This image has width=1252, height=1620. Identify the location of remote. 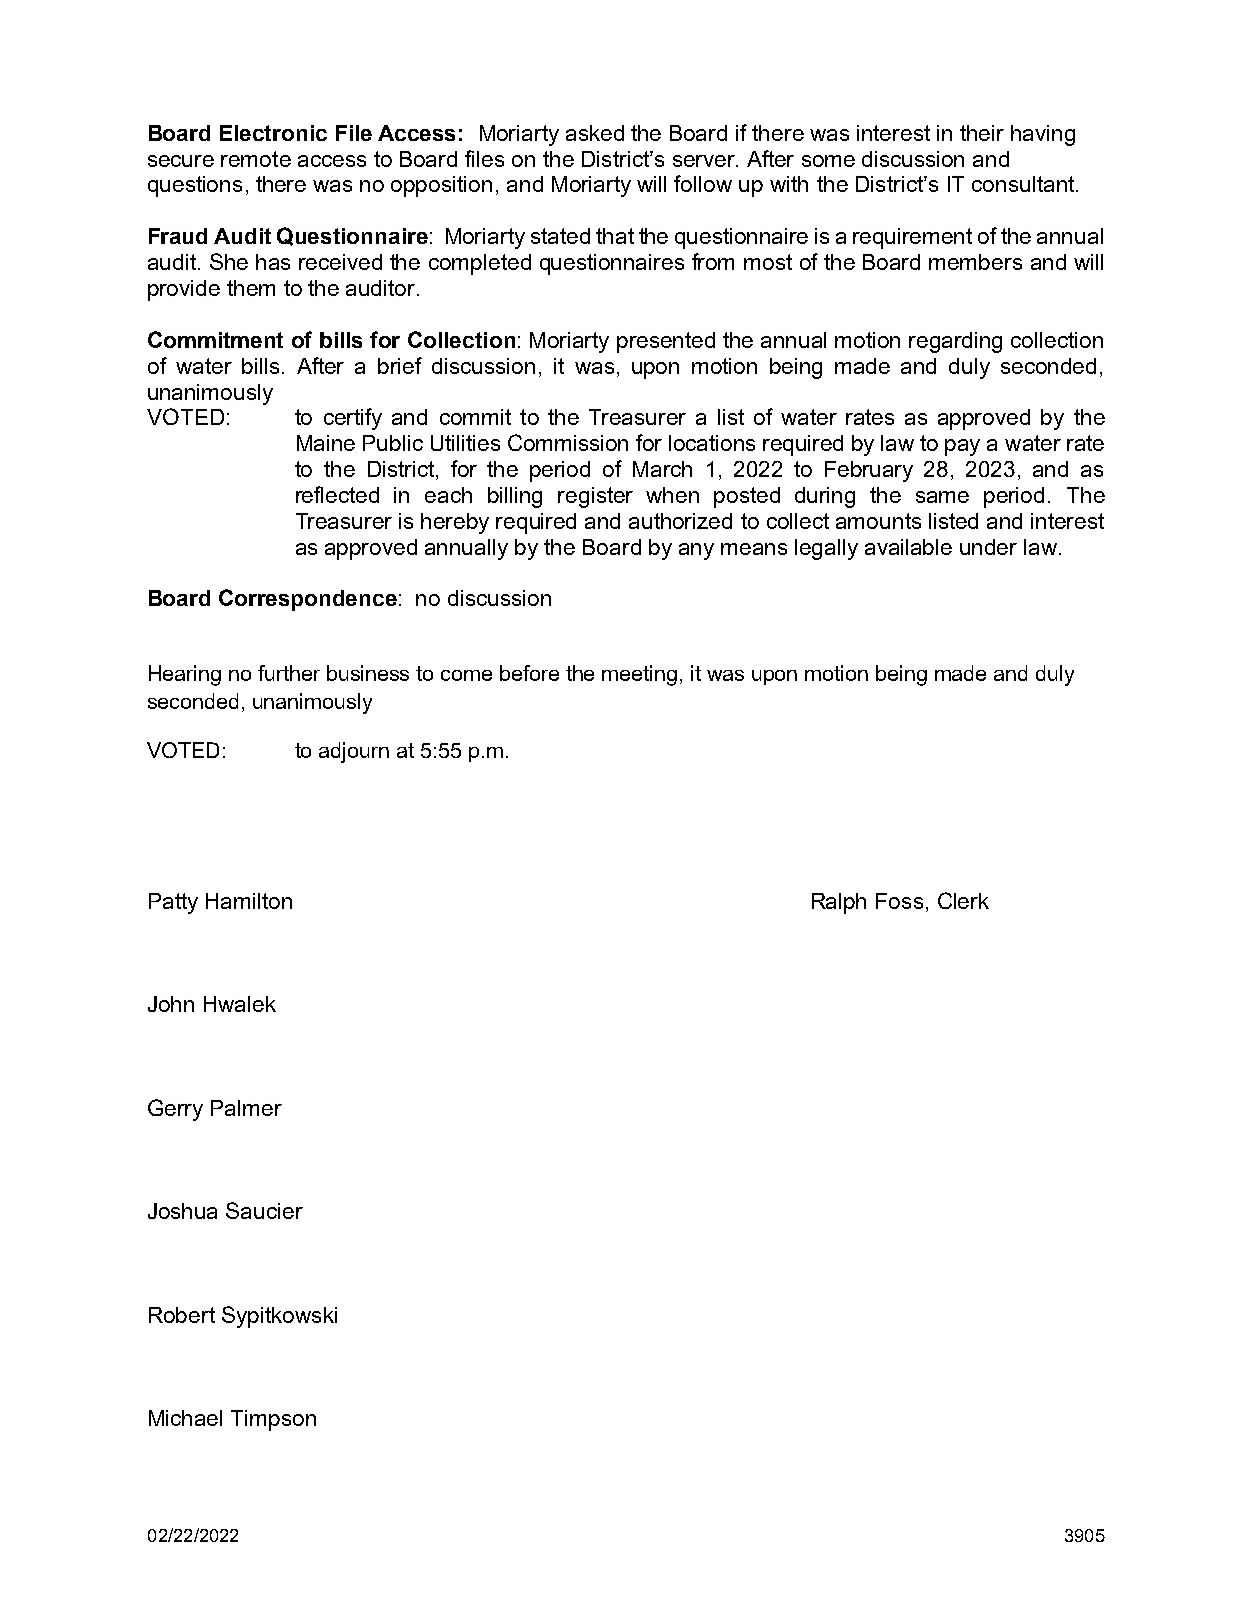
(256, 159).
